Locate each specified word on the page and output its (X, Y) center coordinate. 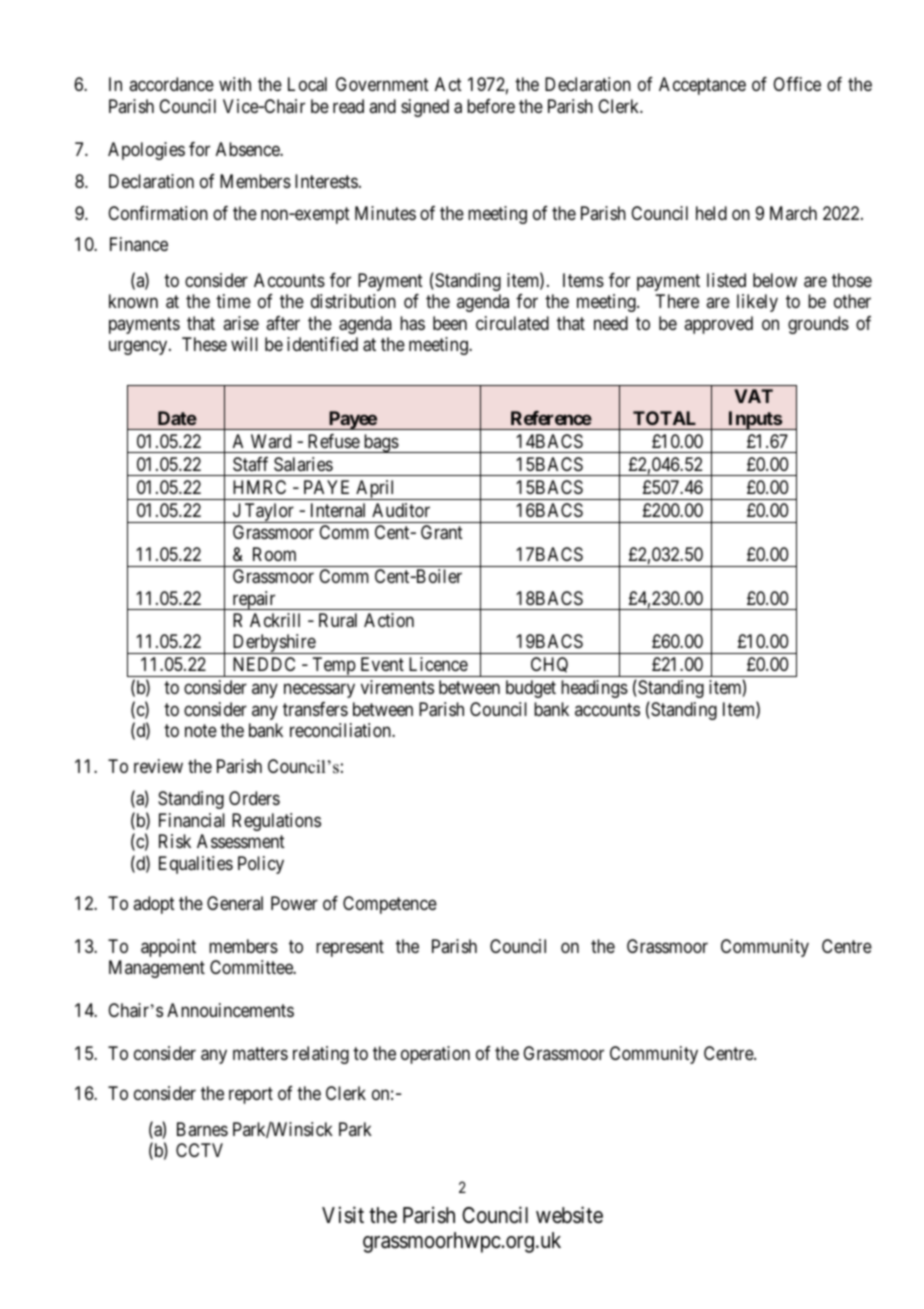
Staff (250, 464)
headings (594, 689)
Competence (390, 905)
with (235, 84)
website (569, 1215)
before (491, 106)
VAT (753, 396)
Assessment (241, 841)
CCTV (199, 1150)
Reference (551, 418)
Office (797, 84)
